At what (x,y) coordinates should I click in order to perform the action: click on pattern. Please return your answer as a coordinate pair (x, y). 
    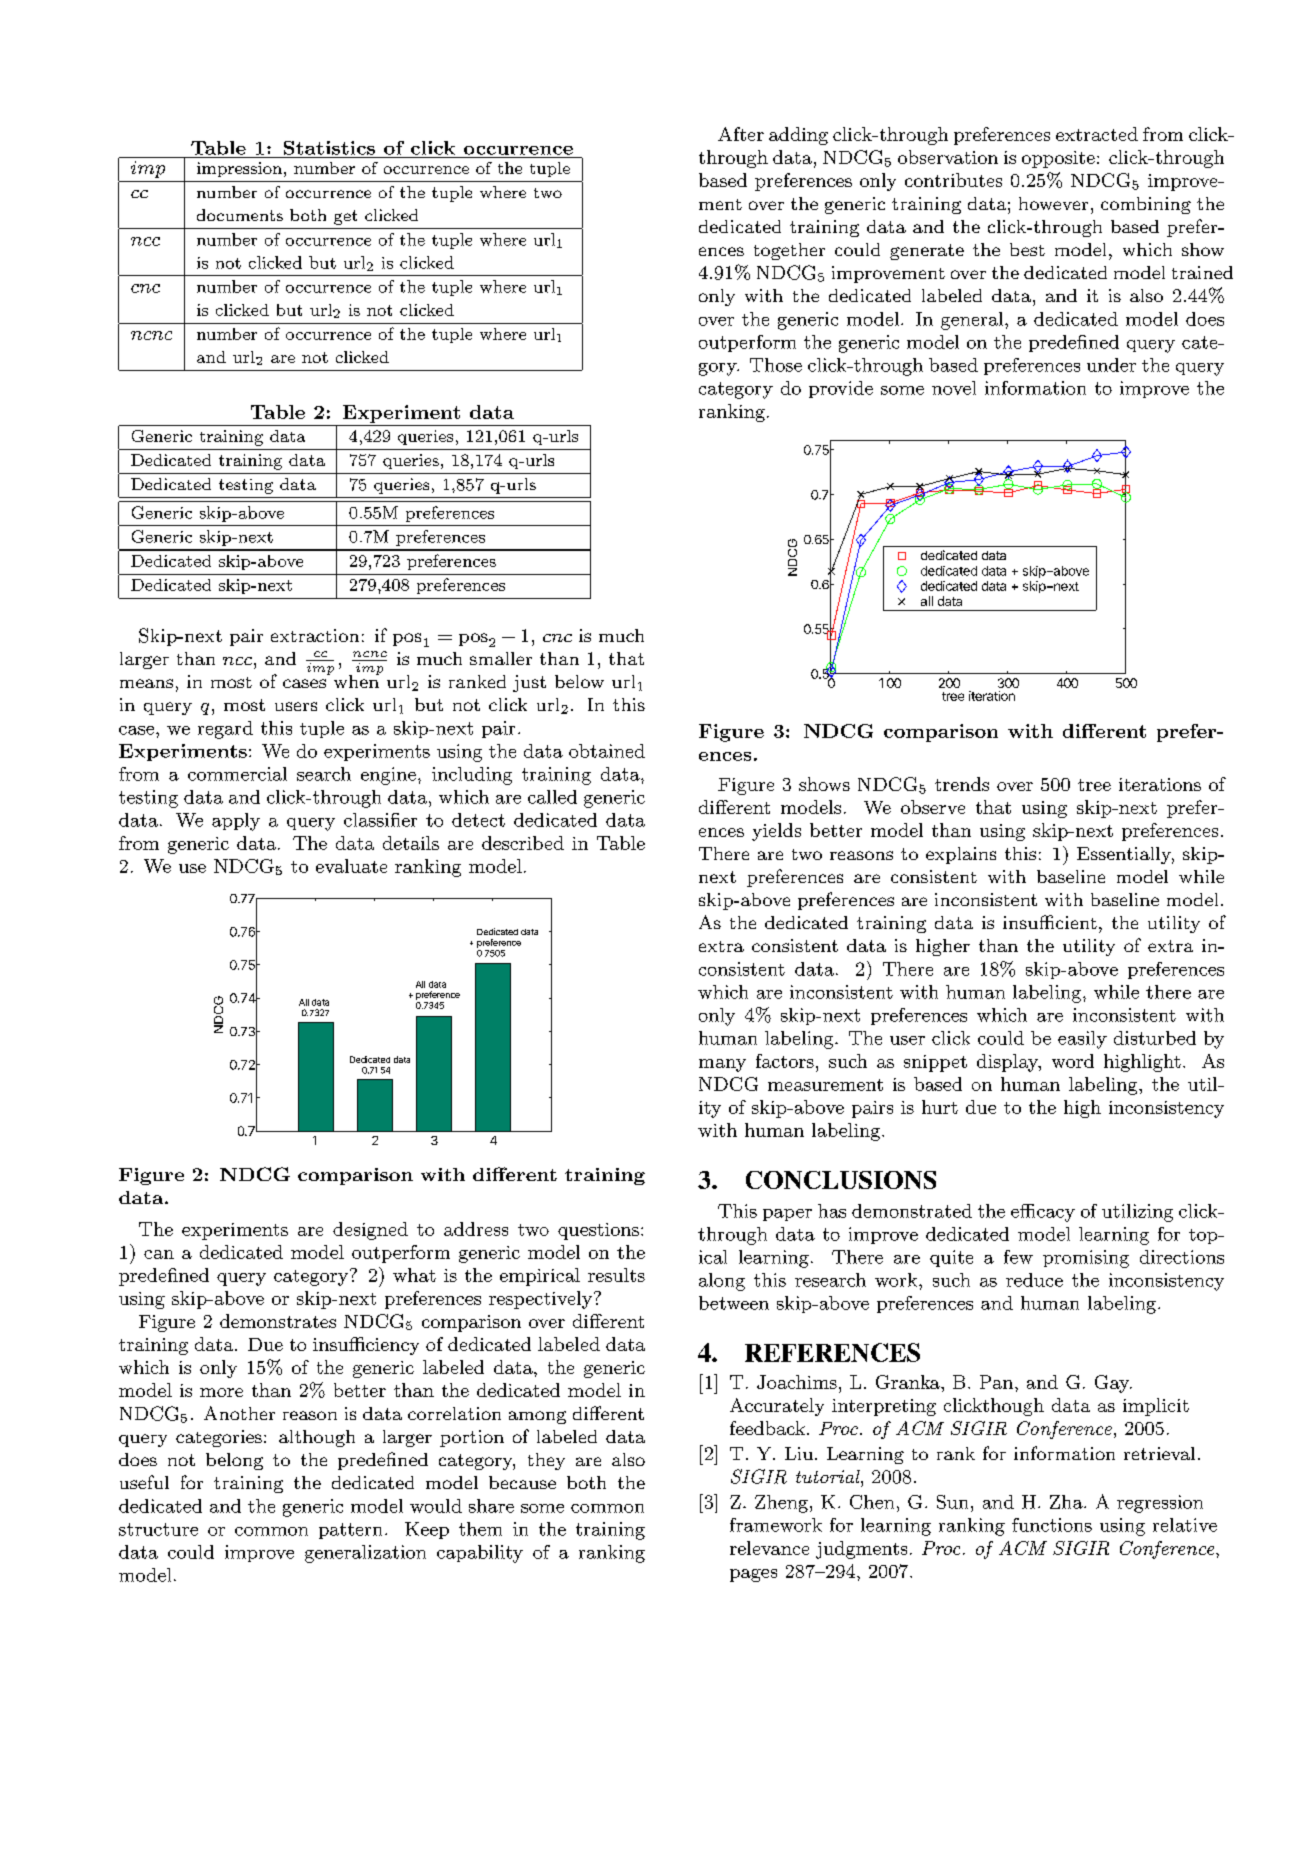
    Looking at the image, I should click on (350, 1531).
